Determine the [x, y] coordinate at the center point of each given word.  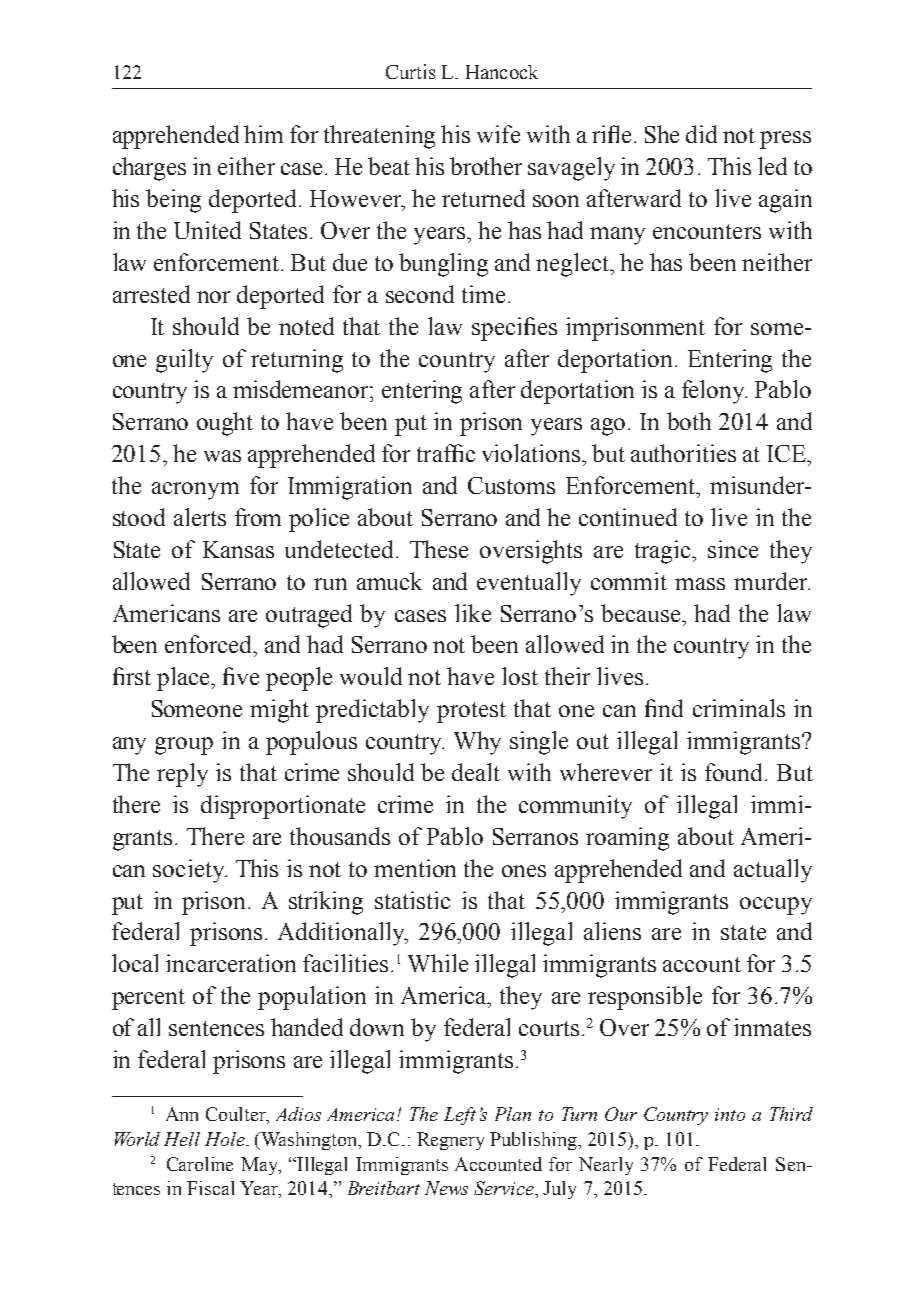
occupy [776, 906]
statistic [412, 900]
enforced [210, 645]
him [263, 134]
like [473, 613]
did [701, 134]
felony [714, 392]
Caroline [200, 1164]
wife [498, 134]
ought [225, 424]
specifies [514, 329]
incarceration [231, 963]
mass [700, 584]
